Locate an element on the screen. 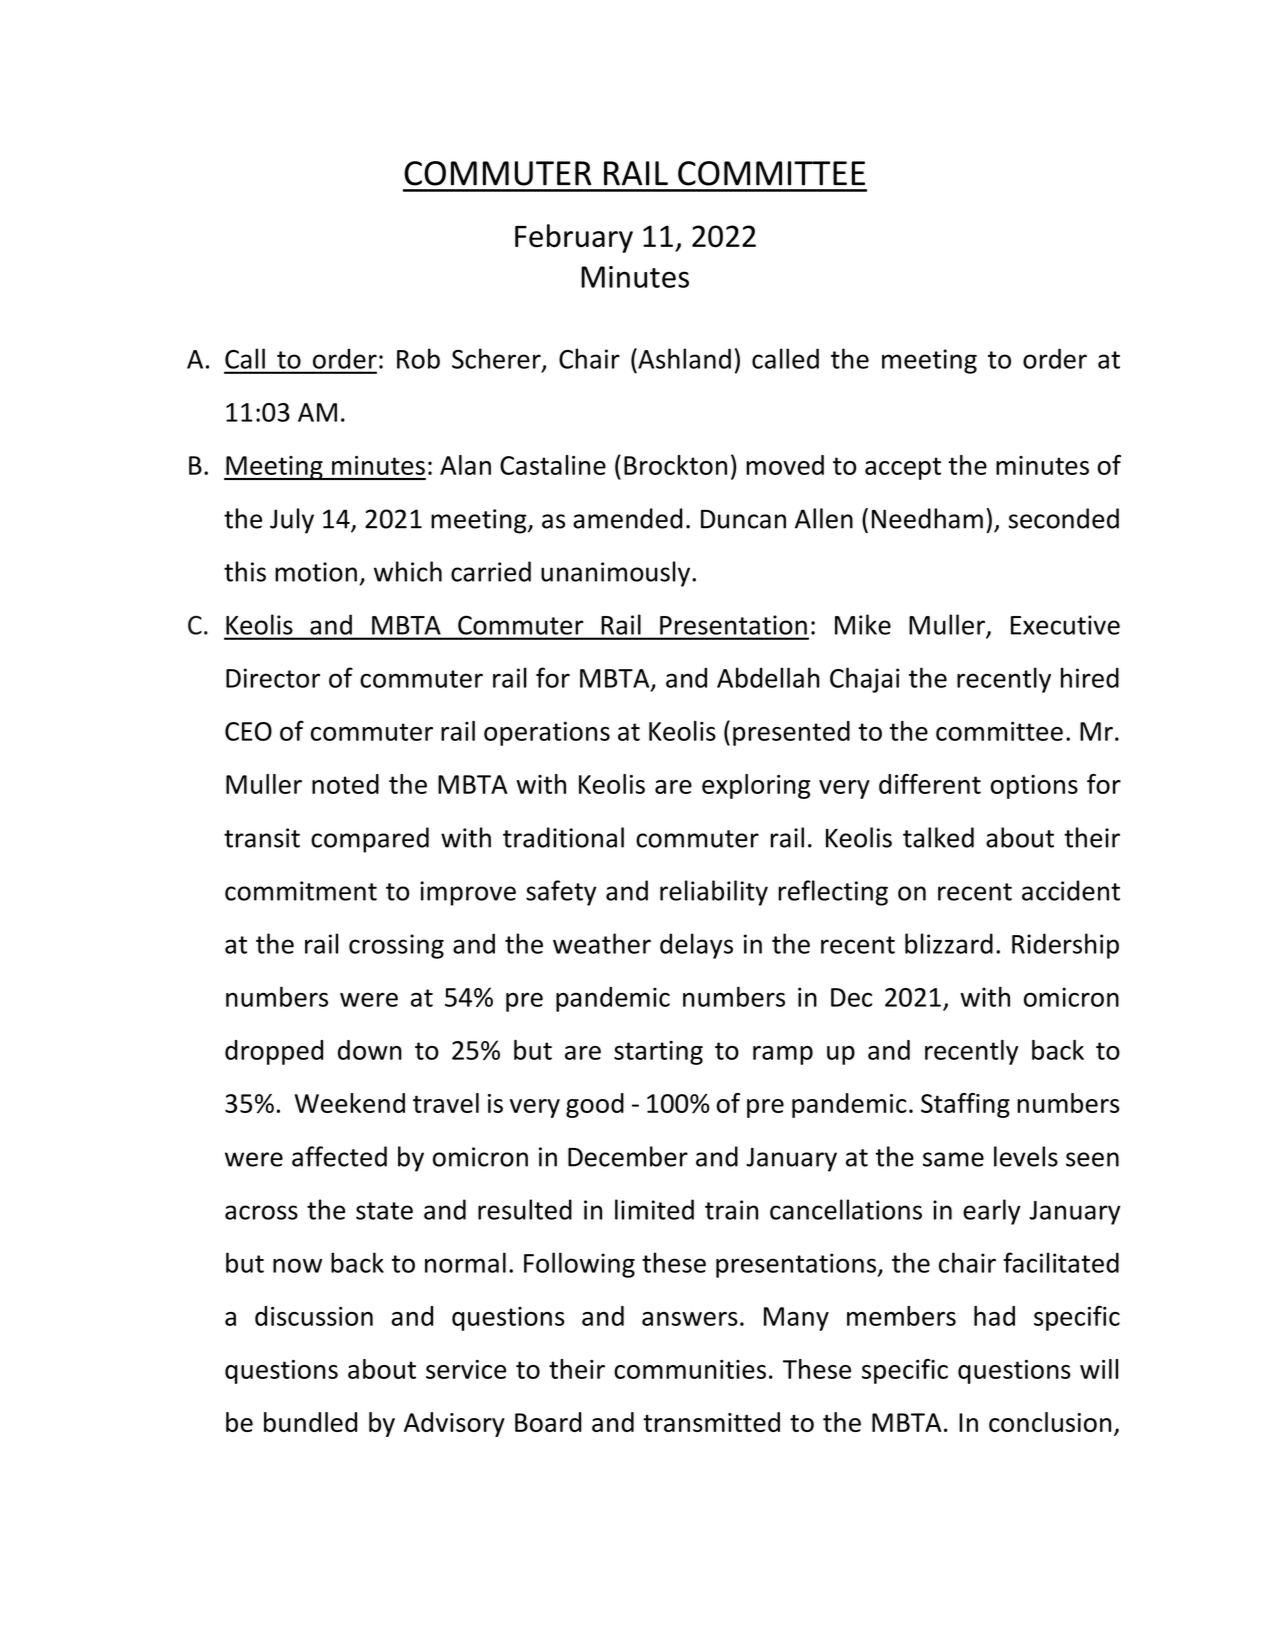 The width and height of the screenshot is (1270, 1643). Rob is located at coordinates (418, 358).
